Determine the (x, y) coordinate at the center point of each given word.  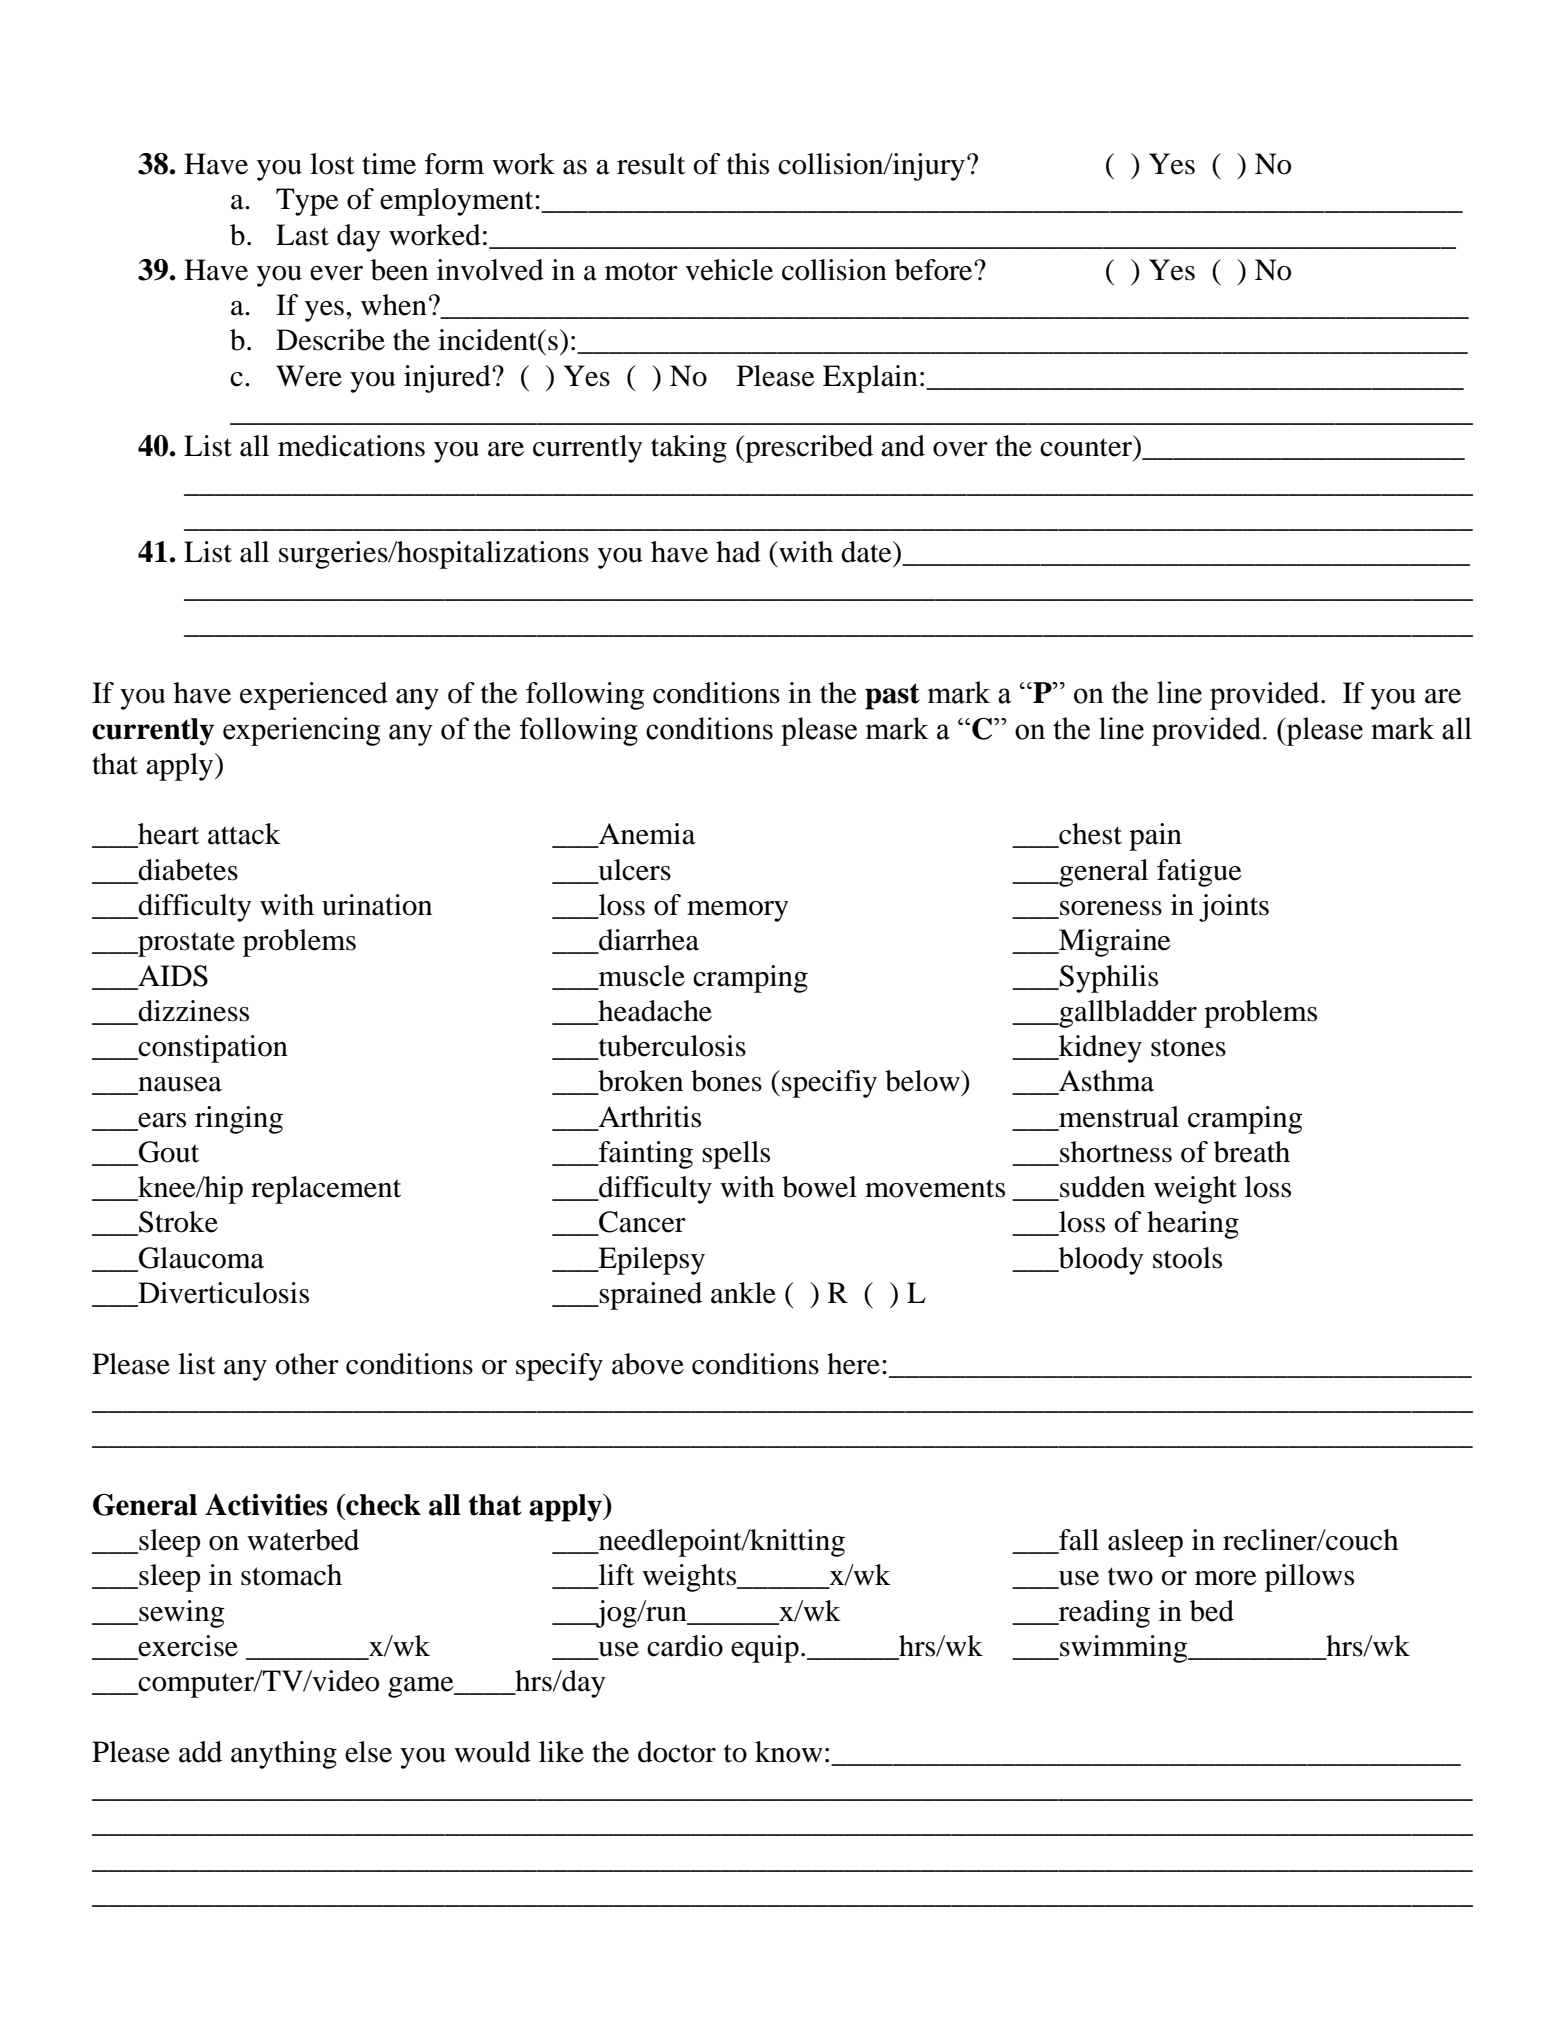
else (368, 1752)
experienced (314, 696)
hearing (1193, 1225)
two (1130, 1576)
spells (736, 1155)
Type (307, 202)
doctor (677, 1752)
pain (1155, 837)
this (748, 164)
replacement (326, 1190)
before (935, 270)
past (892, 696)
